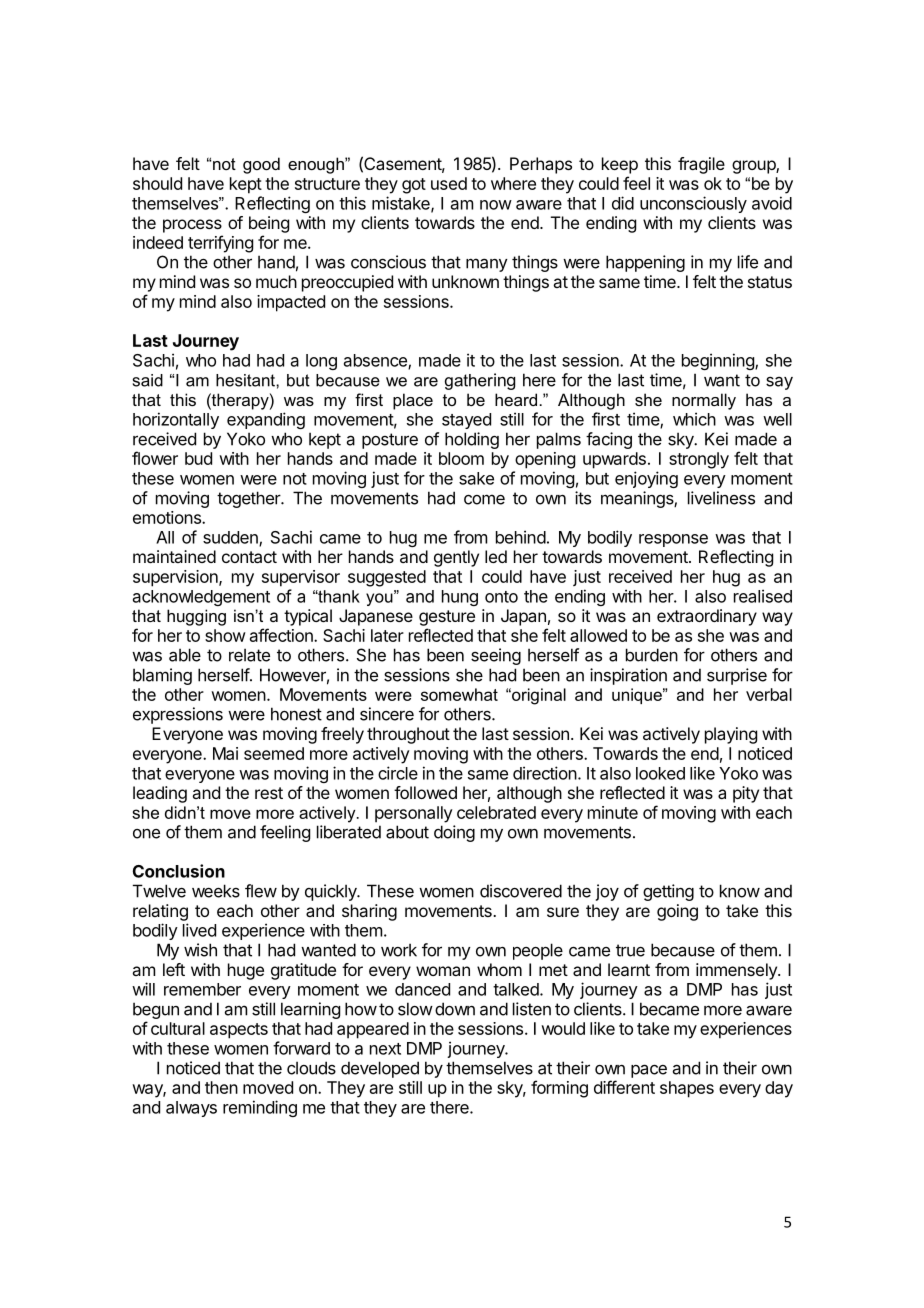 The height and width of the screenshot is (1308, 924). What do you see at coordinates (449, 183) in the screenshot?
I see `used` at bounding box center [449, 183].
